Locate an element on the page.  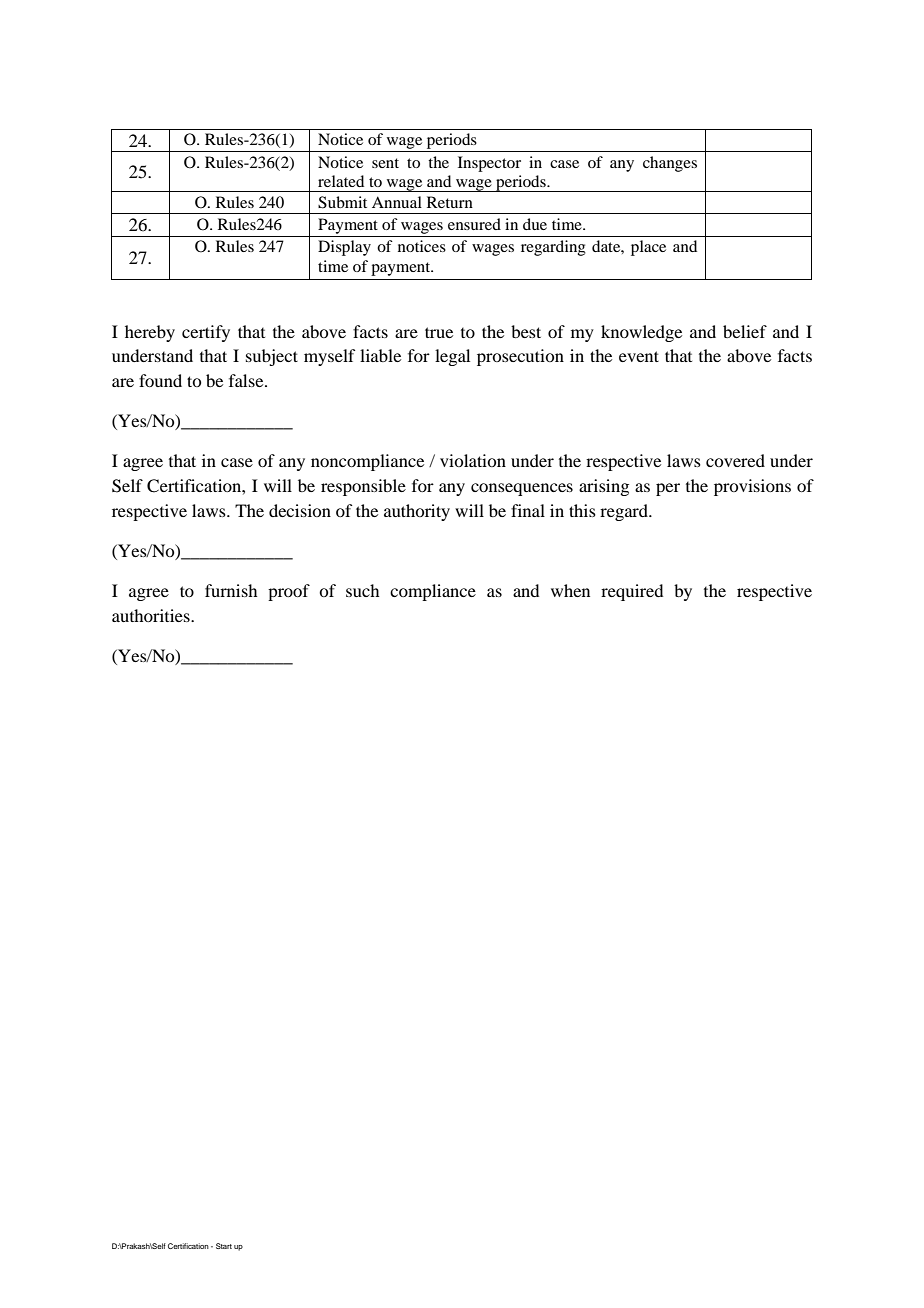
when is located at coordinates (570, 590).
